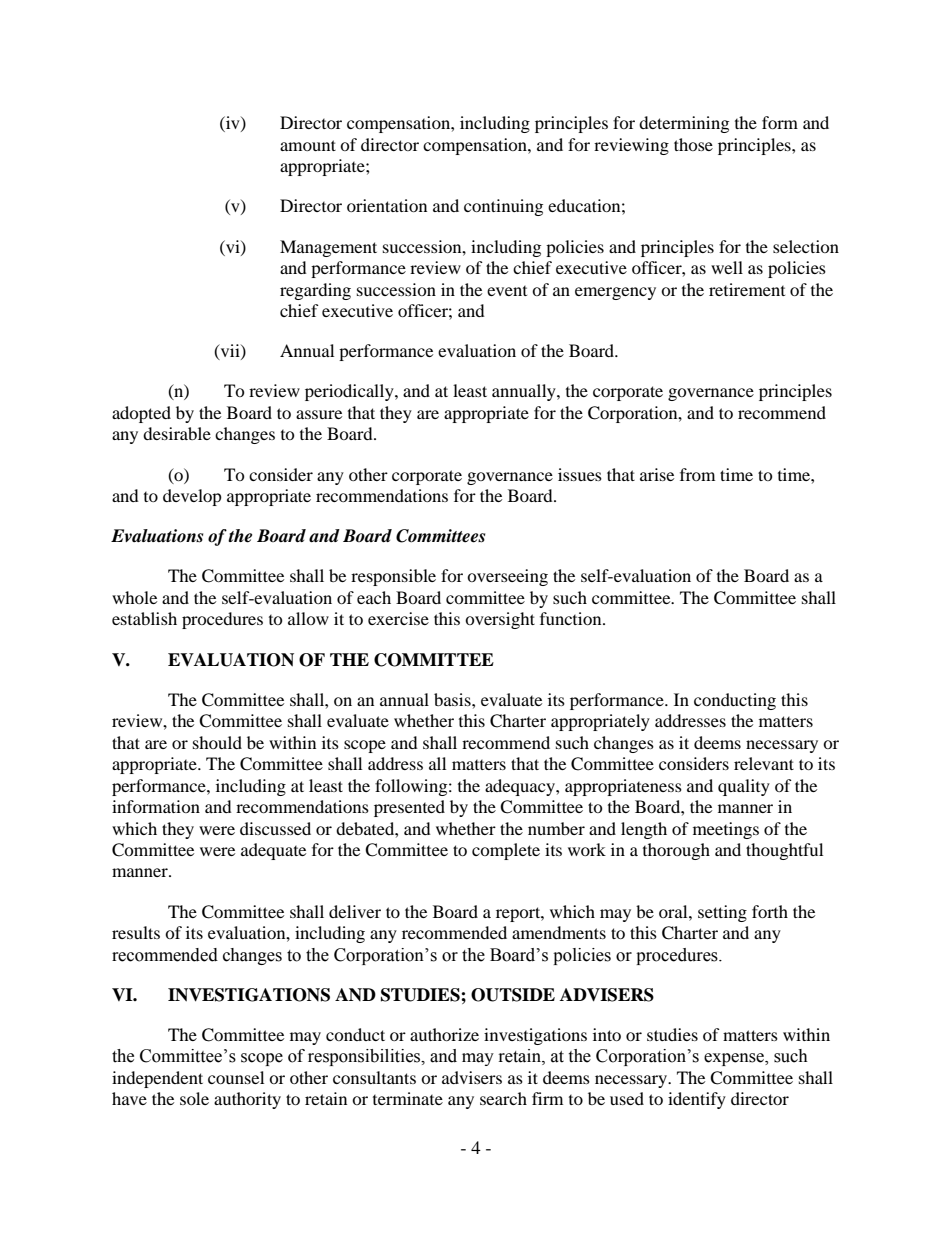 Image resolution: width=952 pixels, height=1233 pixels. Describe the element at coordinates (500, 620) in the document. I see `oversight` at that location.
